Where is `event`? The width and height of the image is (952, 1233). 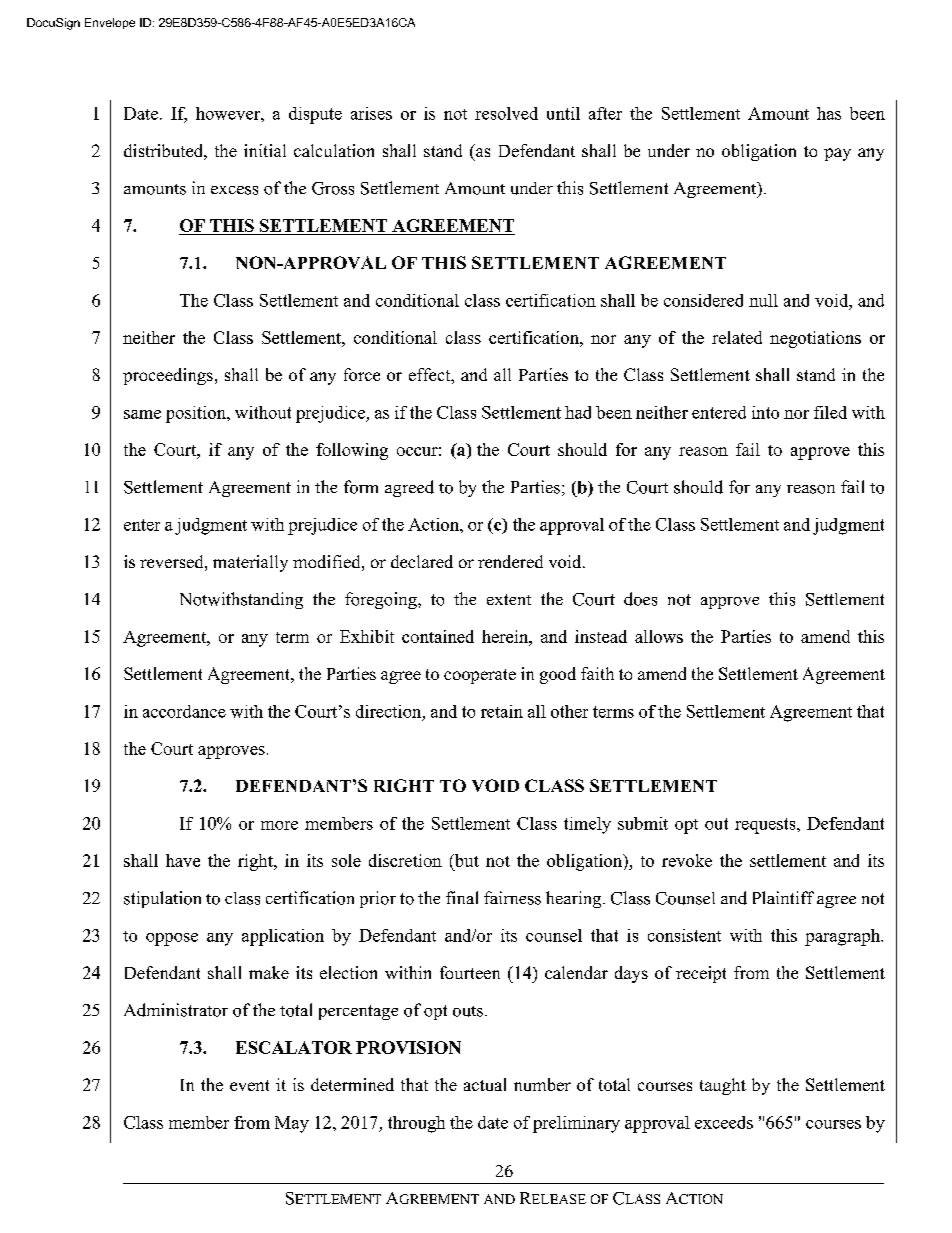
event is located at coordinates (249, 1085).
